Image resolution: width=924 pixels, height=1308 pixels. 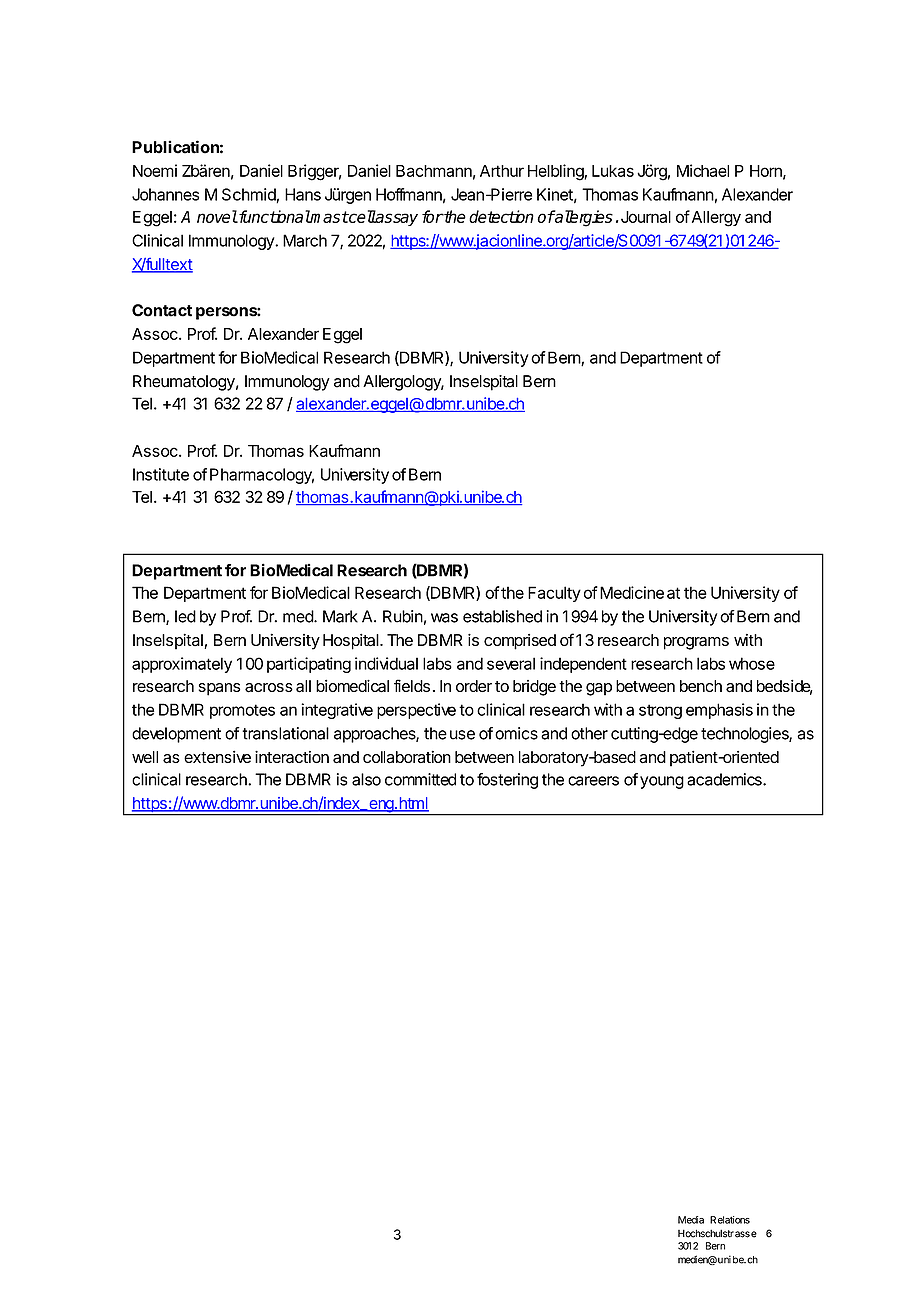 What do you see at coordinates (691, 1220) in the image?
I see `Media` at bounding box center [691, 1220].
